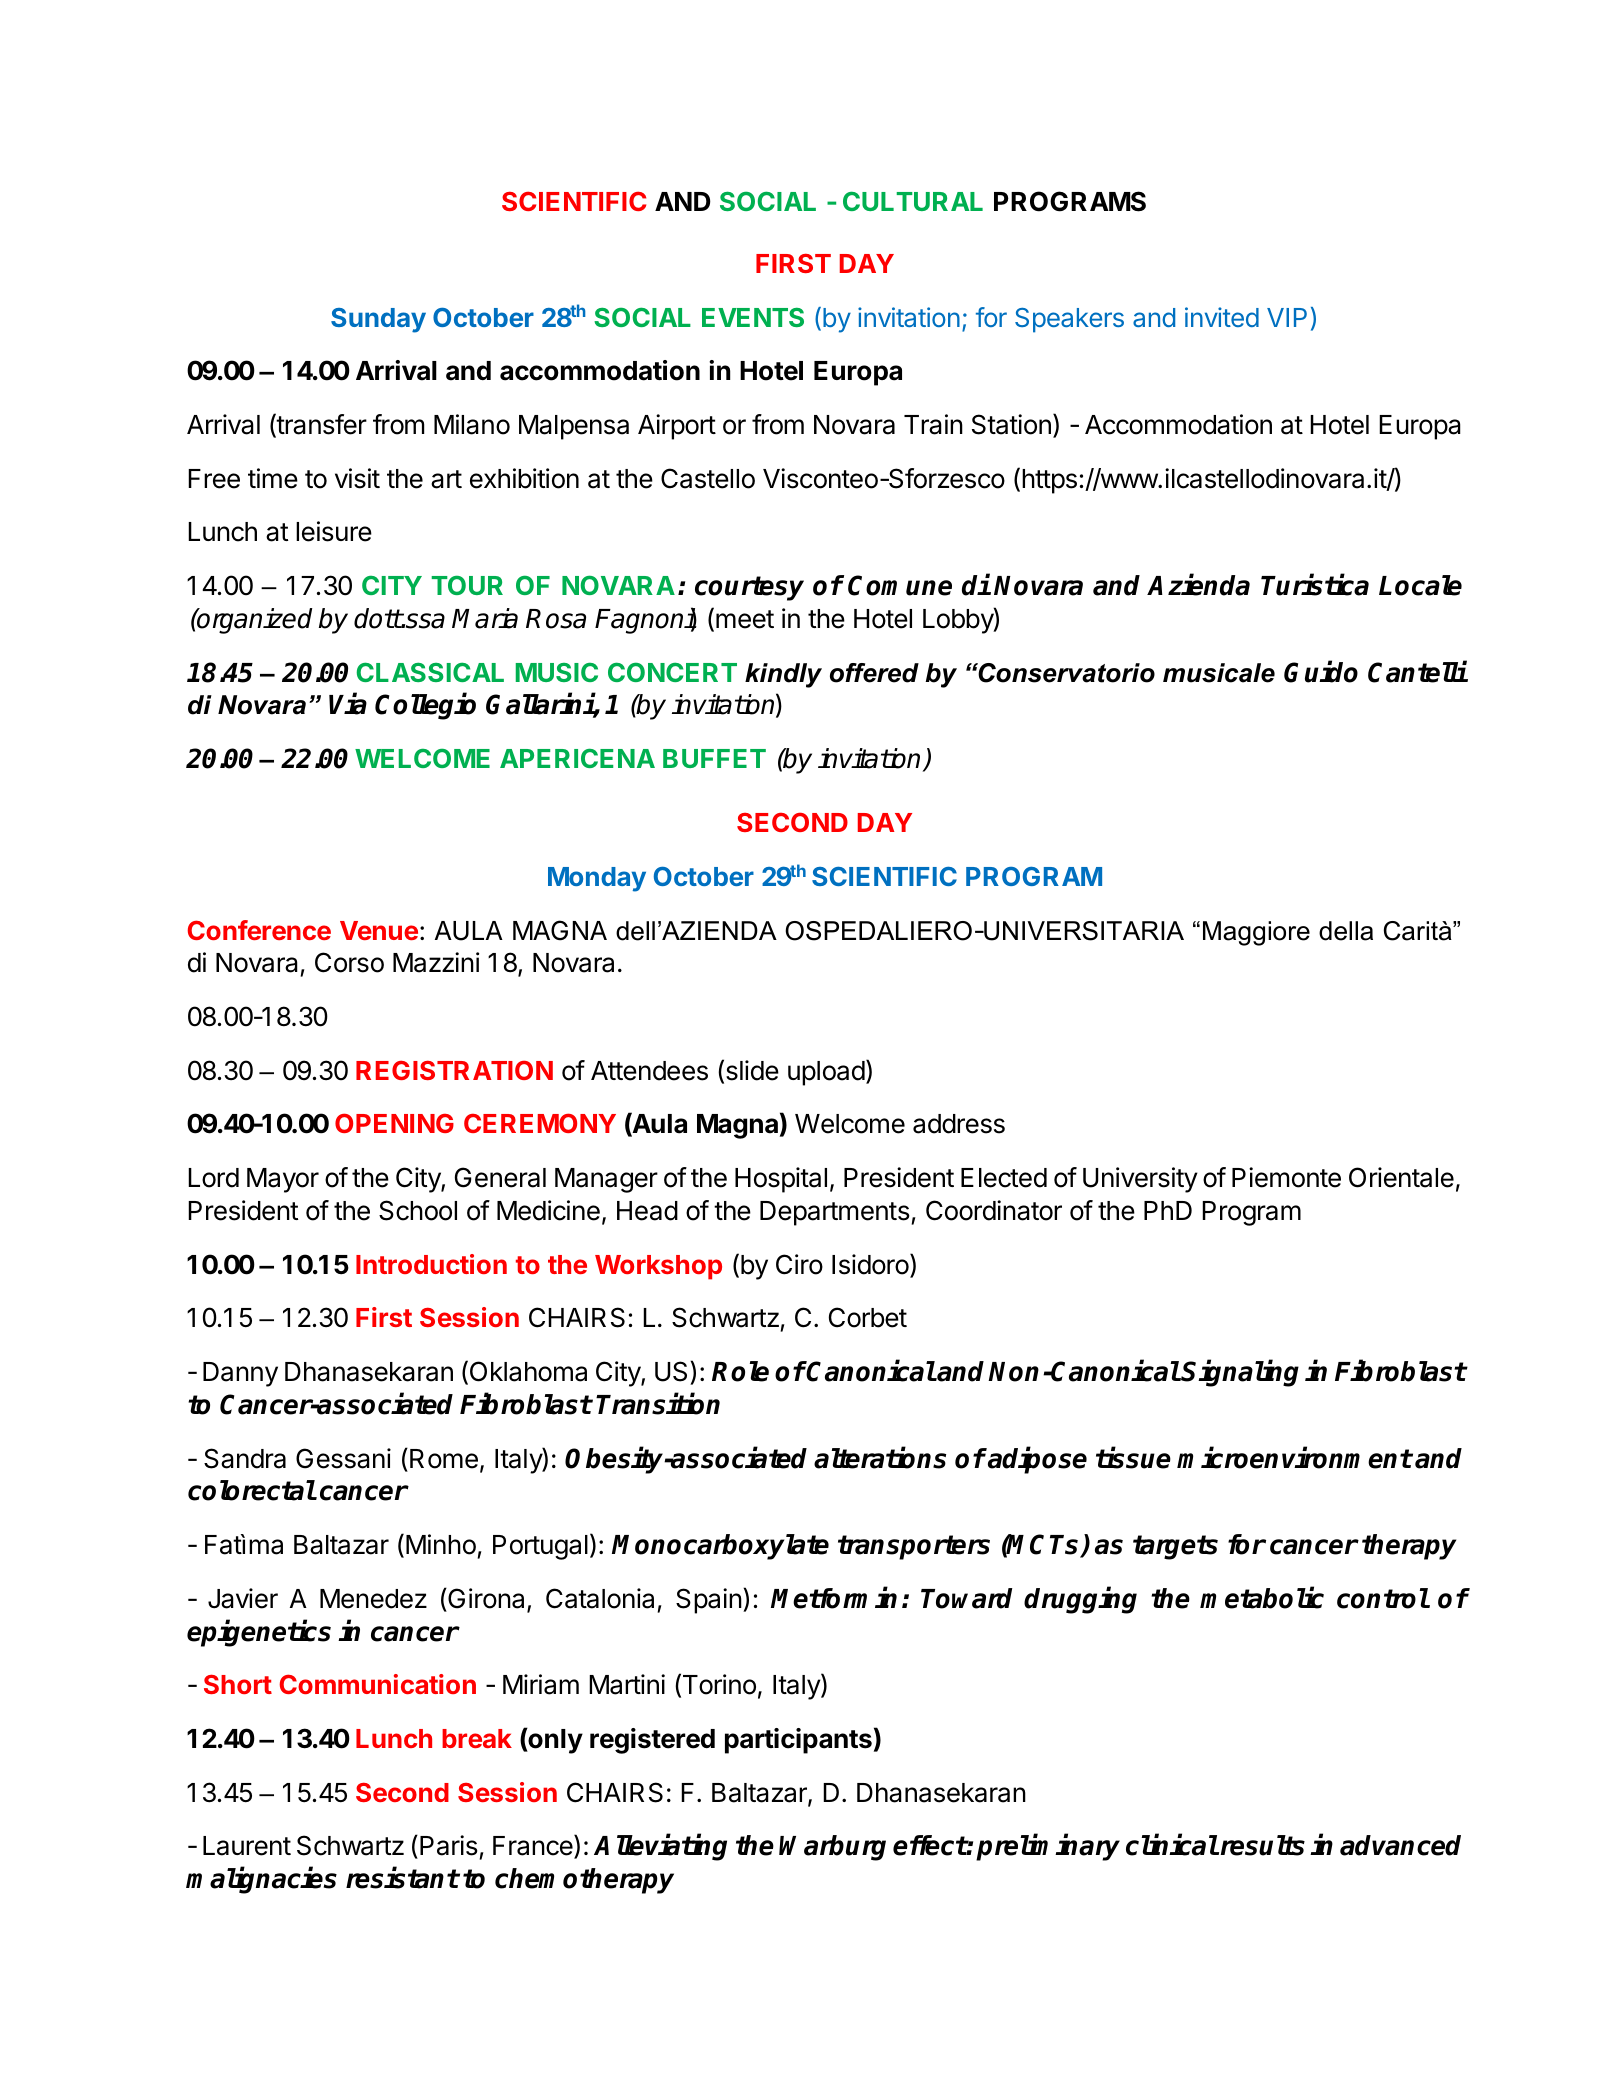  What do you see at coordinates (1287, 317) in the screenshot?
I see `VIP` at bounding box center [1287, 317].
